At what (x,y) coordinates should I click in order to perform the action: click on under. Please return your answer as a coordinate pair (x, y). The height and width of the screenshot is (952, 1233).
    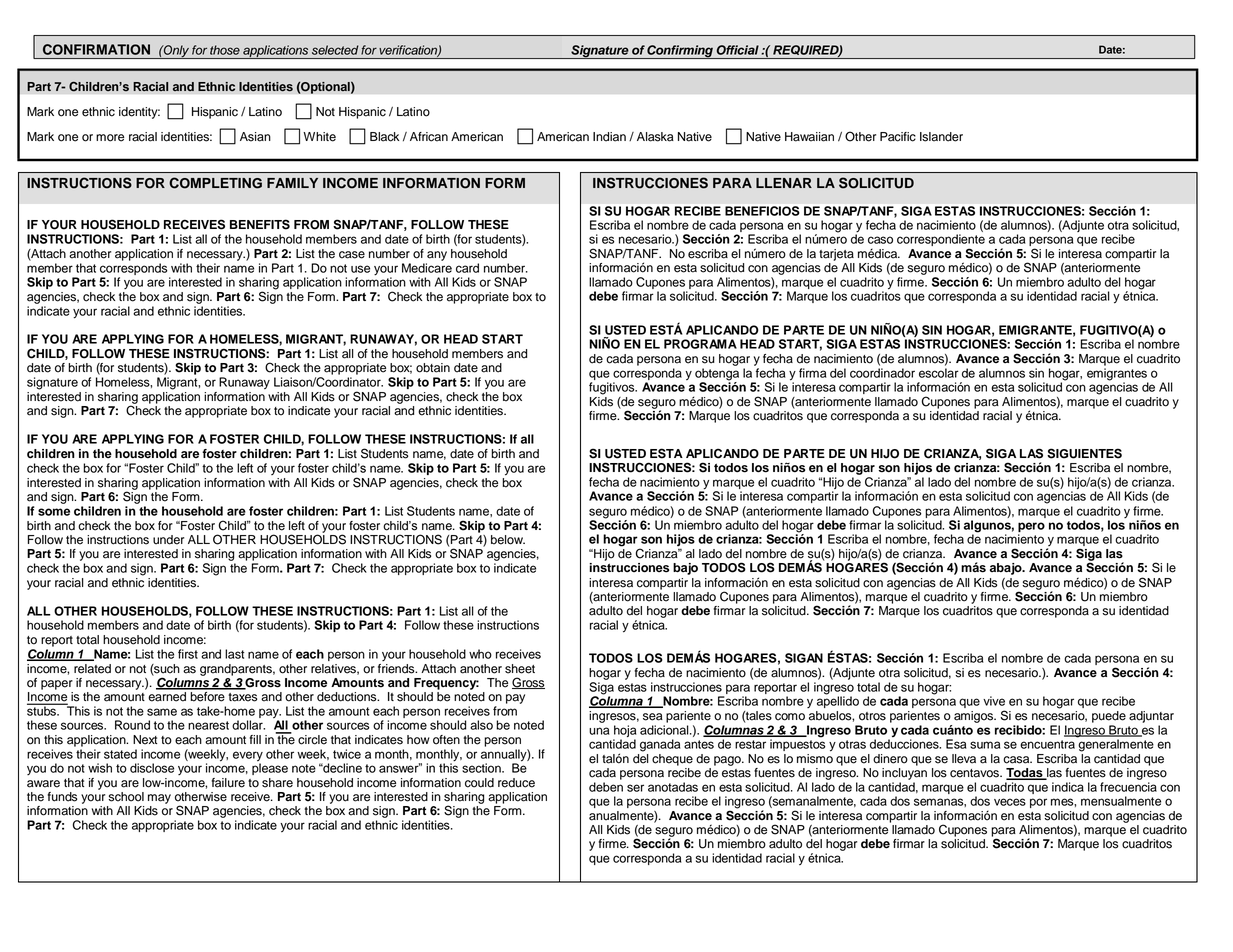
    Looking at the image, I should click on (168, 540).
